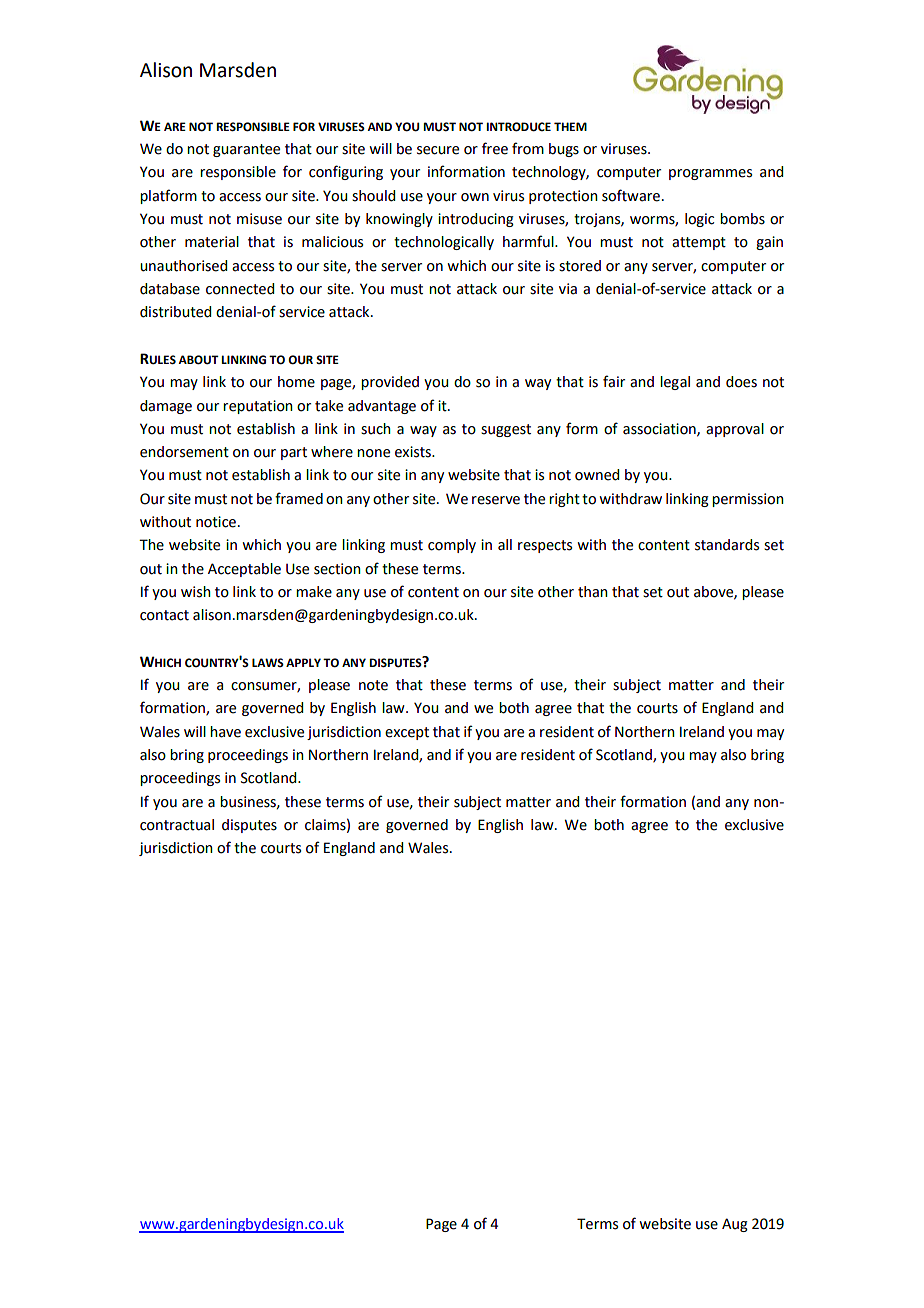  Describe the element at coordinates (660, 429) in the document. I see `association` at that location.
